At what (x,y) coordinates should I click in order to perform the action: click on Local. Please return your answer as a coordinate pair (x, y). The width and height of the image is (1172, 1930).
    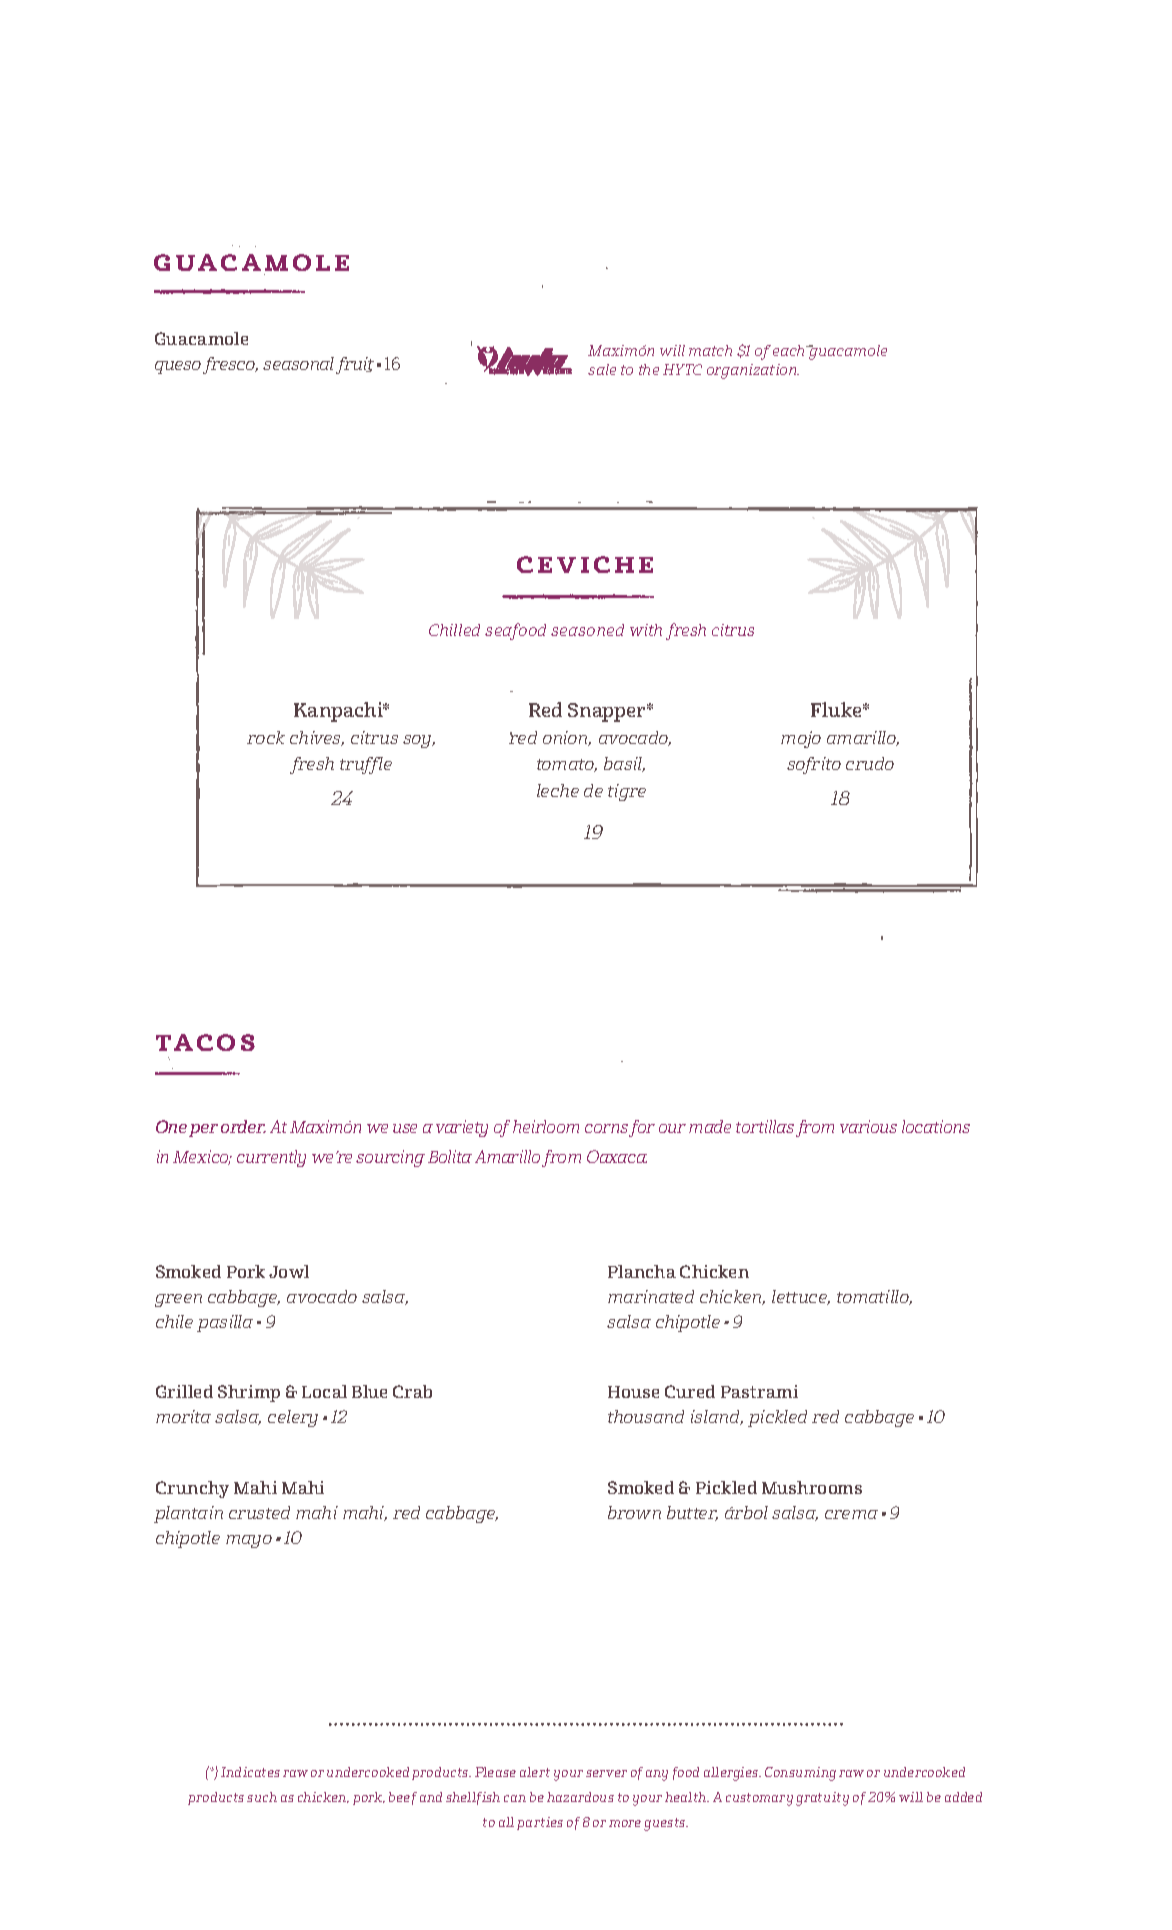
    Looking at the image, I should click on (324, 1391).
